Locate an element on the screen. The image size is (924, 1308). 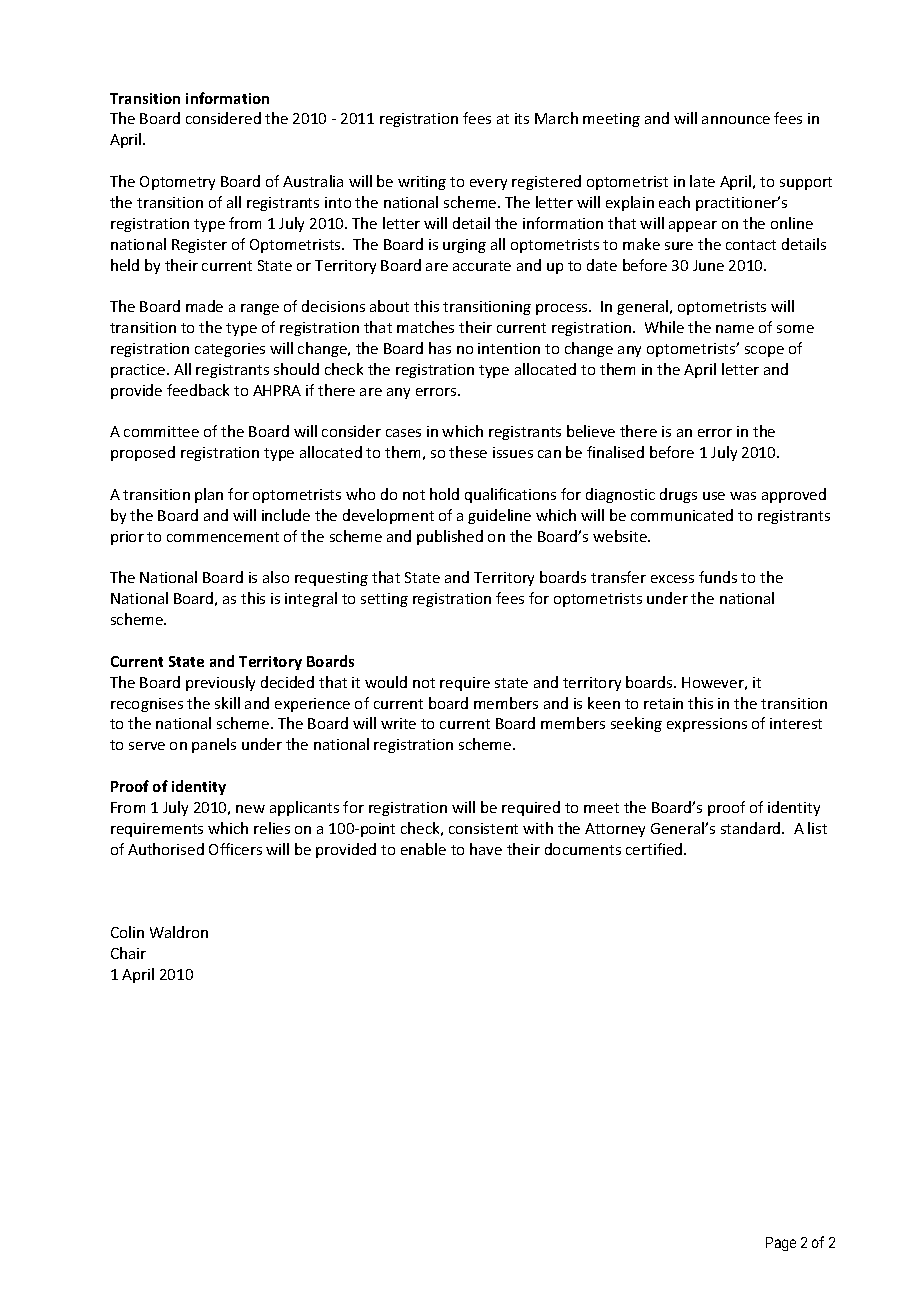
Optometry is located at coordinates (177, 183).
